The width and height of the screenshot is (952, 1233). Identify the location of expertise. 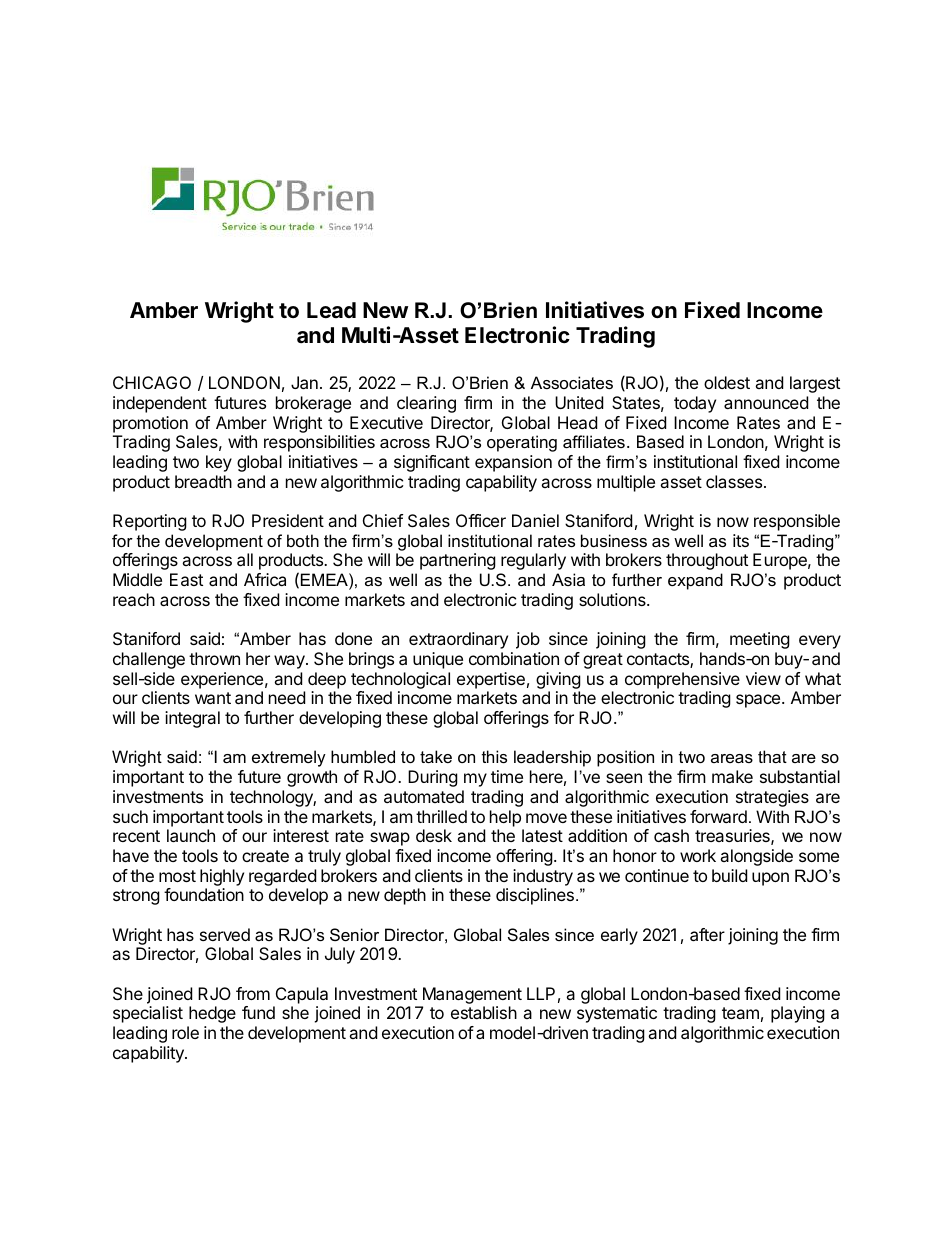
(491, 680).
